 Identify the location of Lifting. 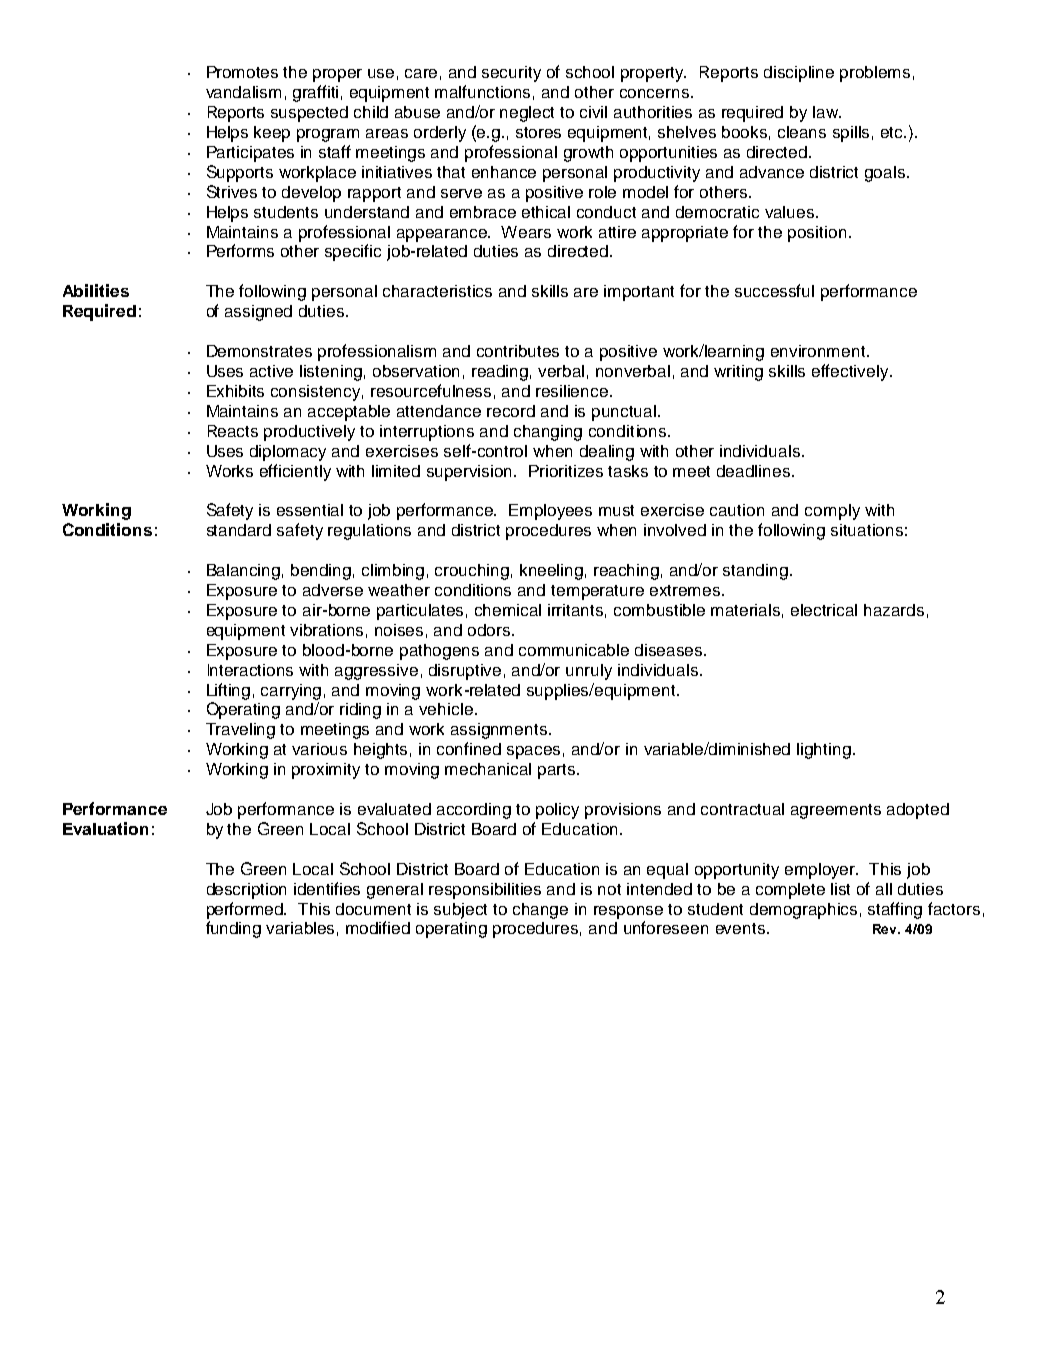
(228, 691).
